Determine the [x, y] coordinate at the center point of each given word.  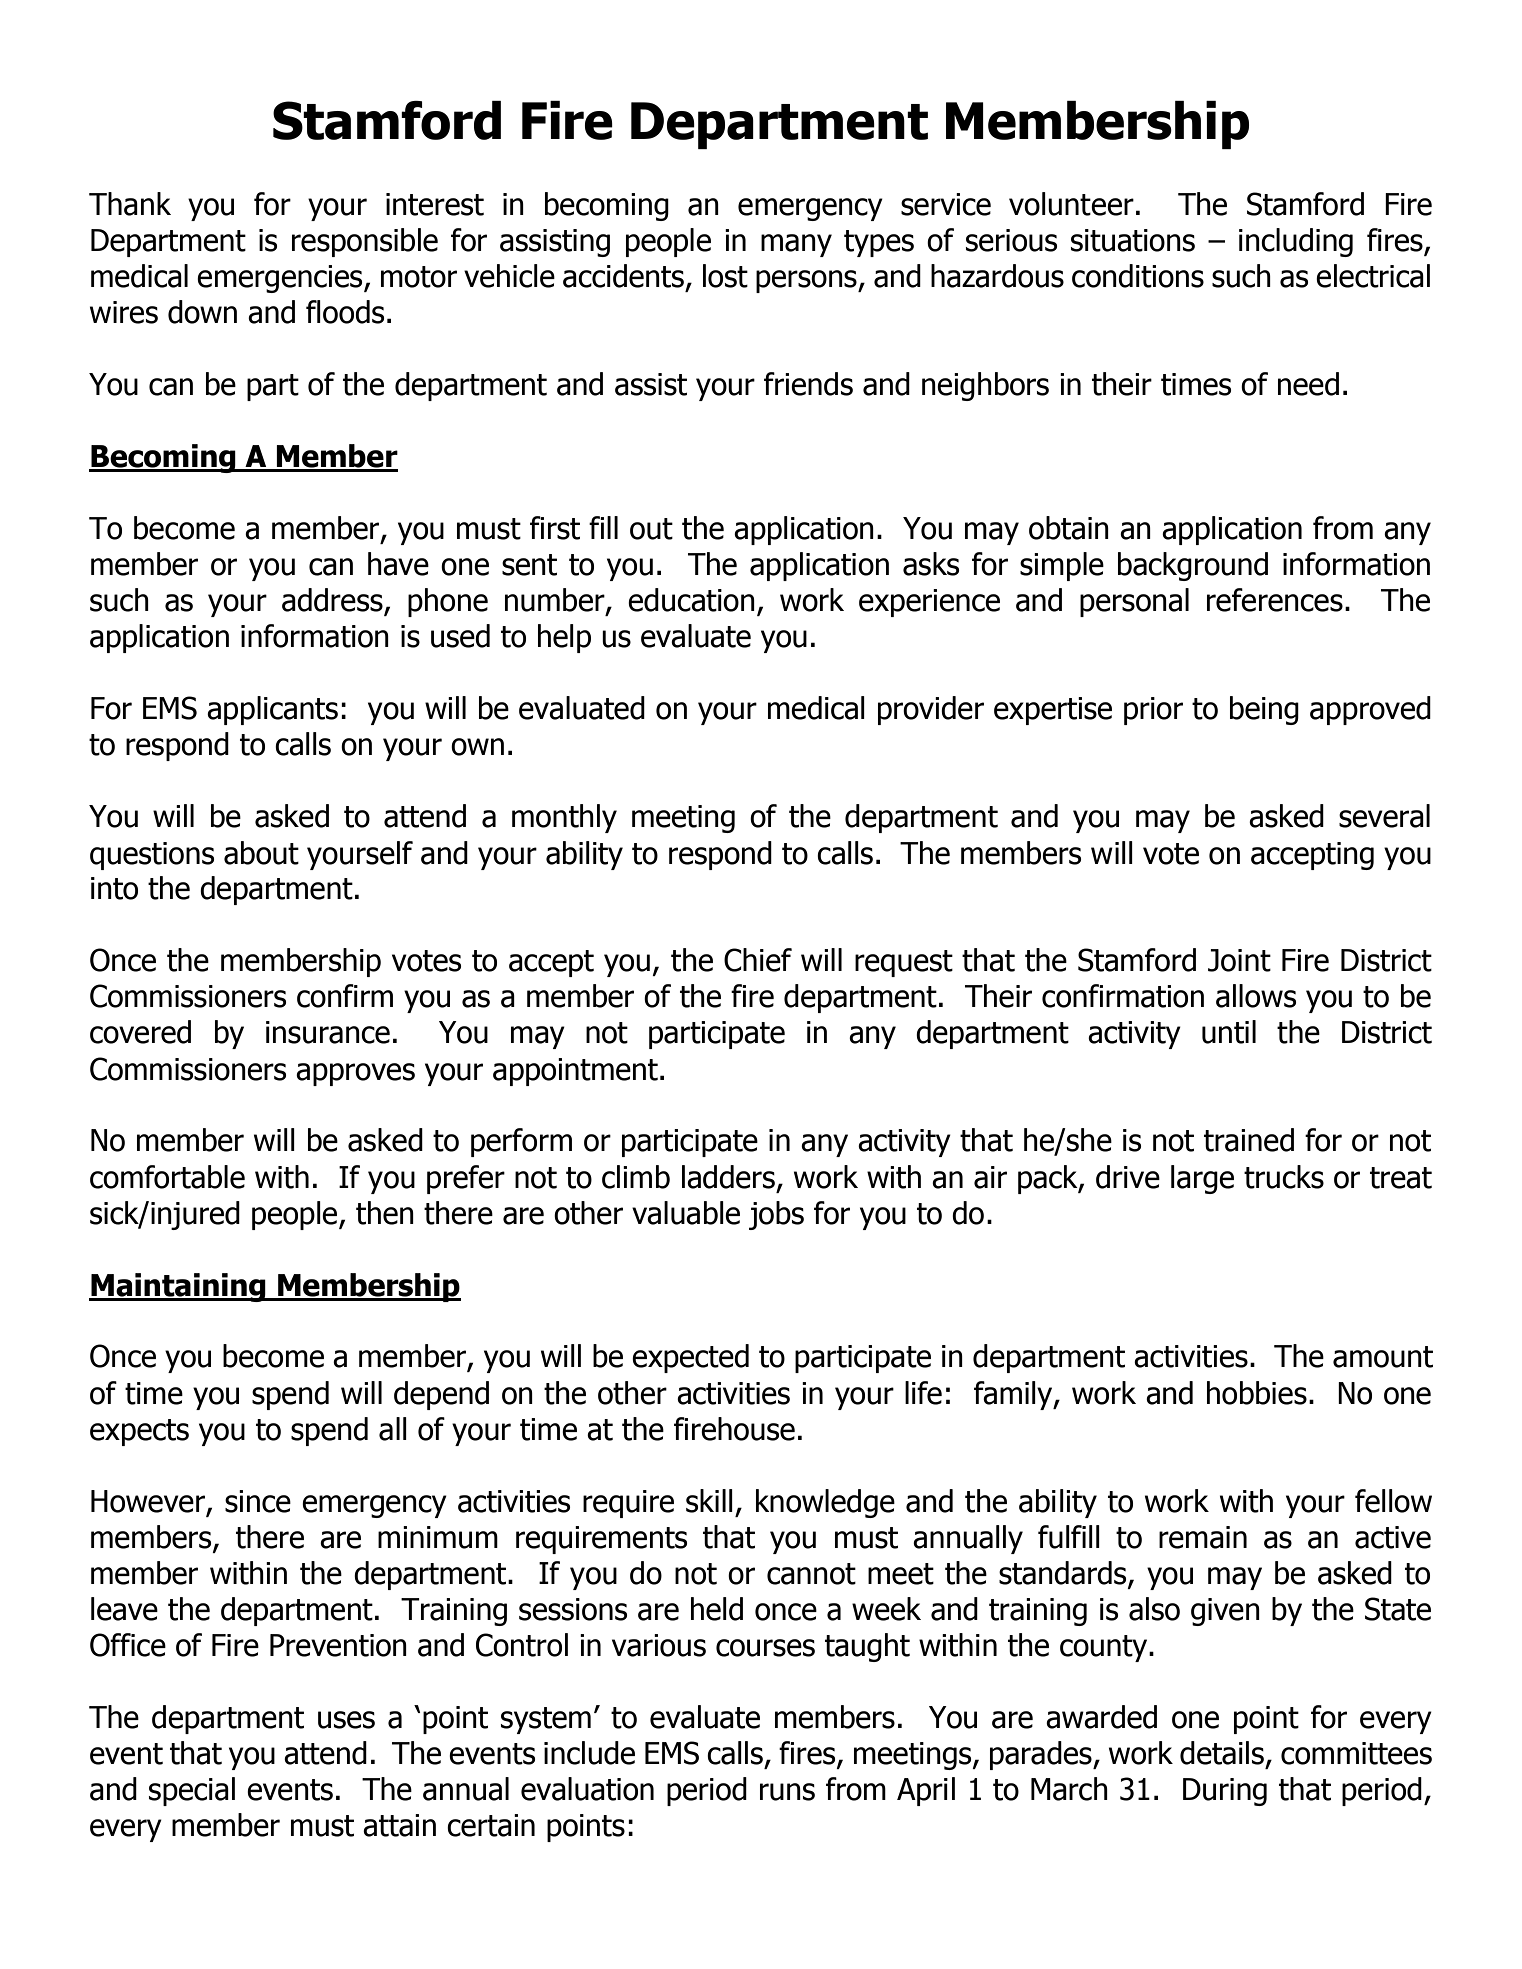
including [1296, 242]
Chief [758, 960]
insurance [328, 1032]
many [796, 245]
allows [1256, 996]
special [192, 1791]
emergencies [281, 279]
